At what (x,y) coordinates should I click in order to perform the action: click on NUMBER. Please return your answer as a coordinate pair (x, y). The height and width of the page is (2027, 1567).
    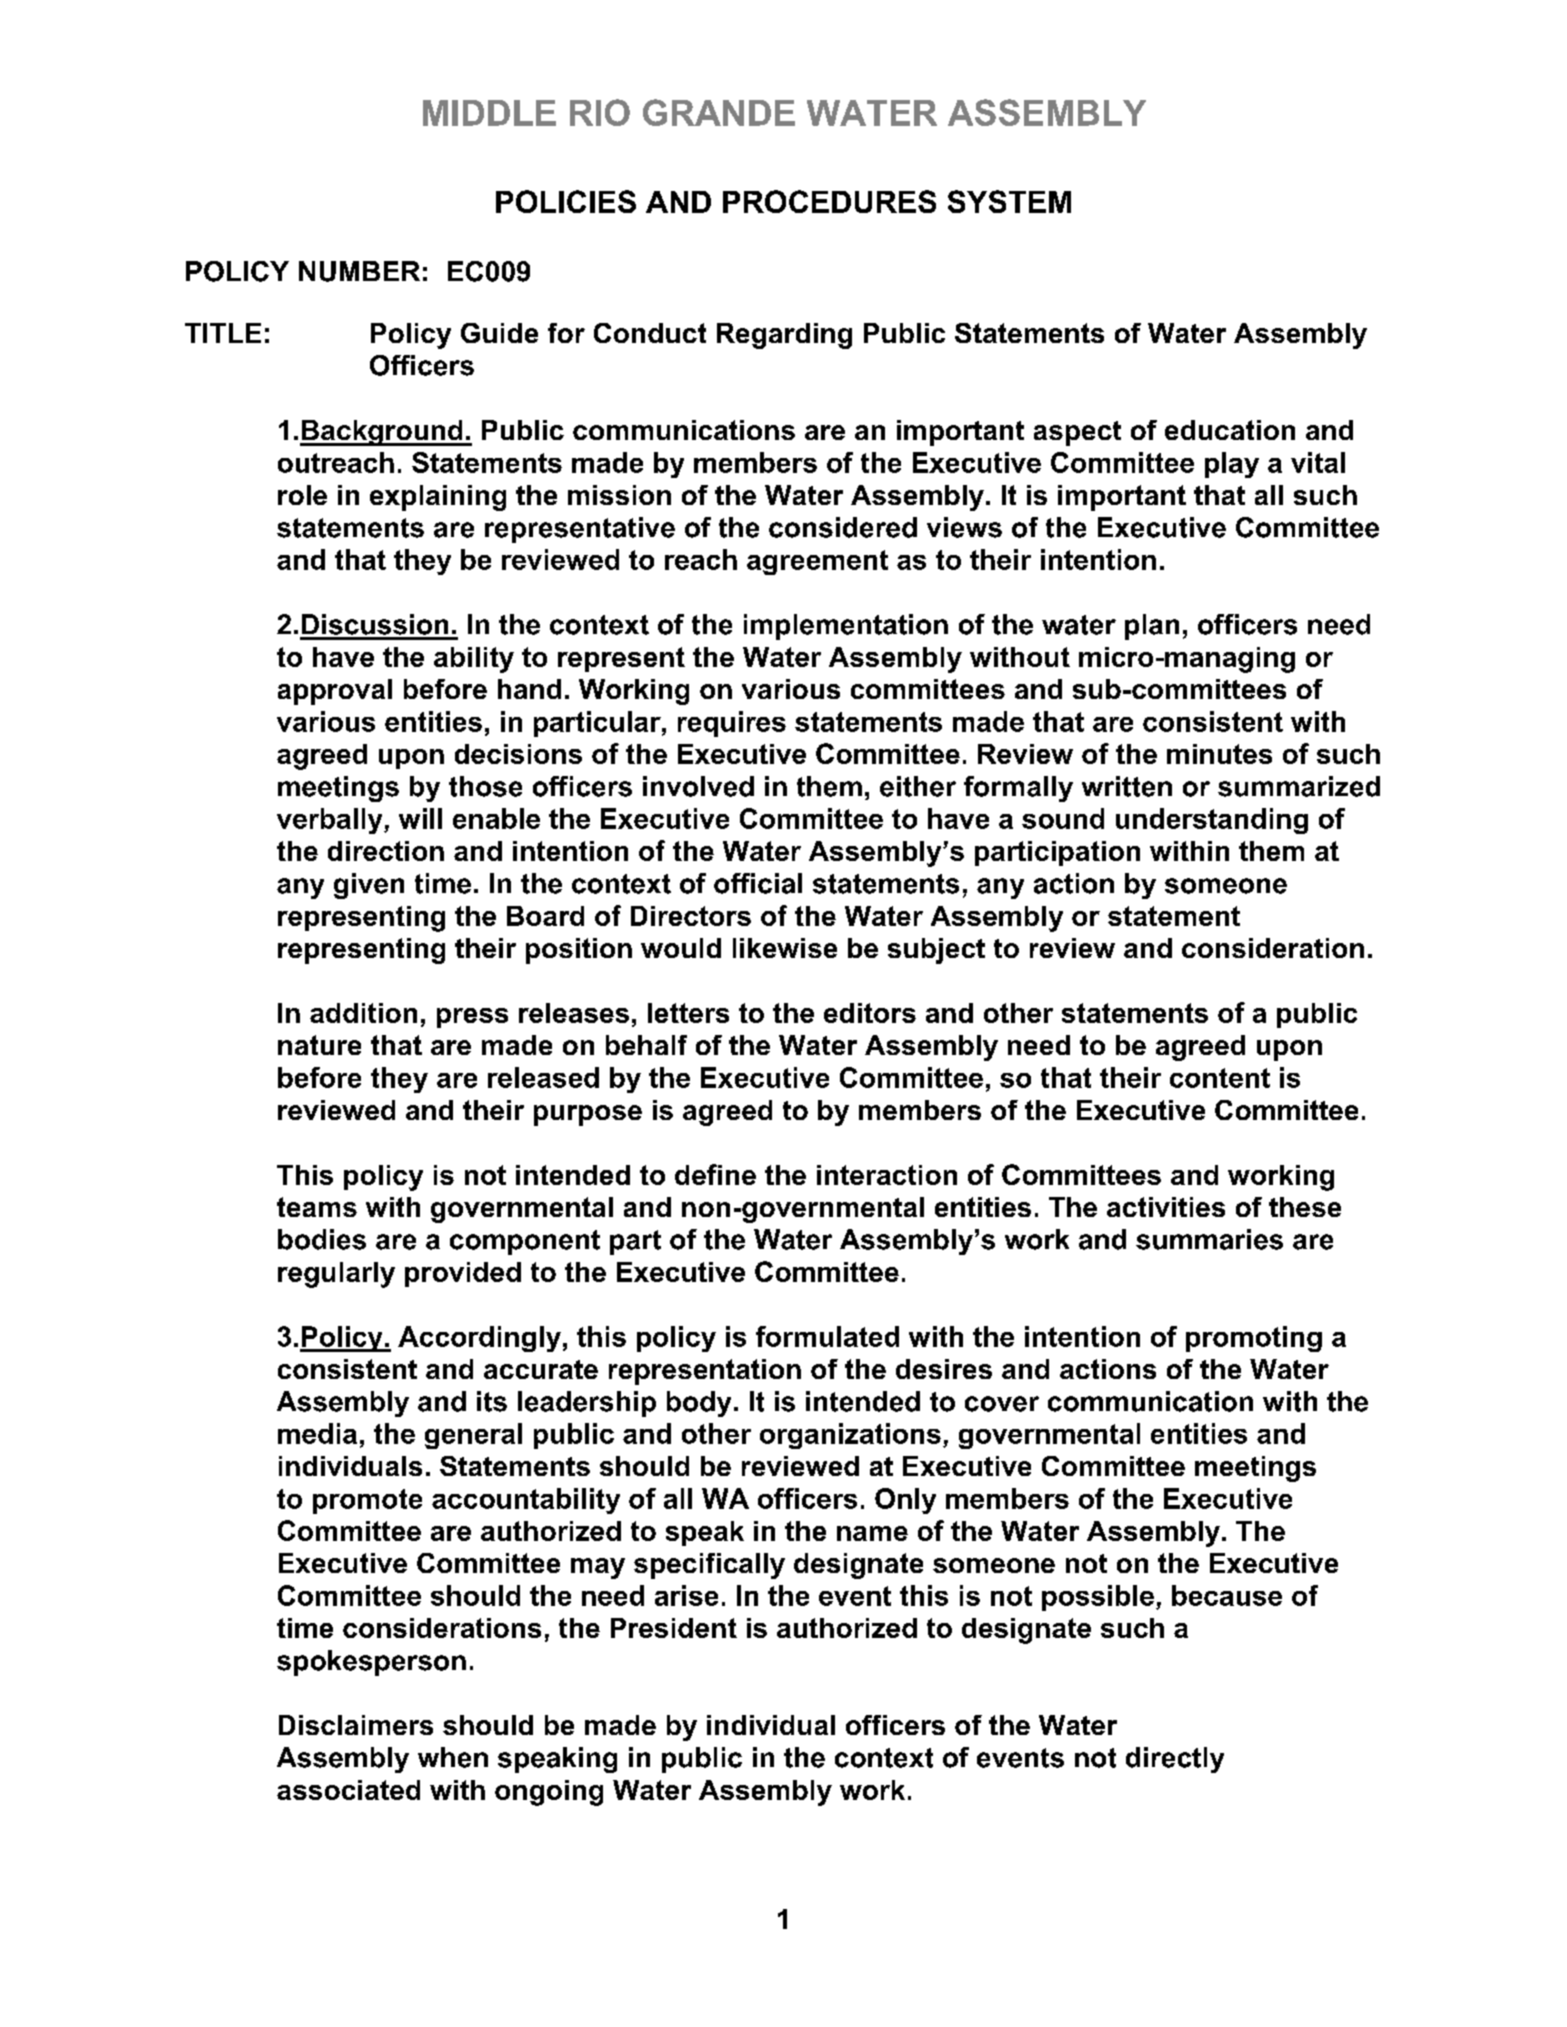
    Looking at the image, I should click on (359, 271).
